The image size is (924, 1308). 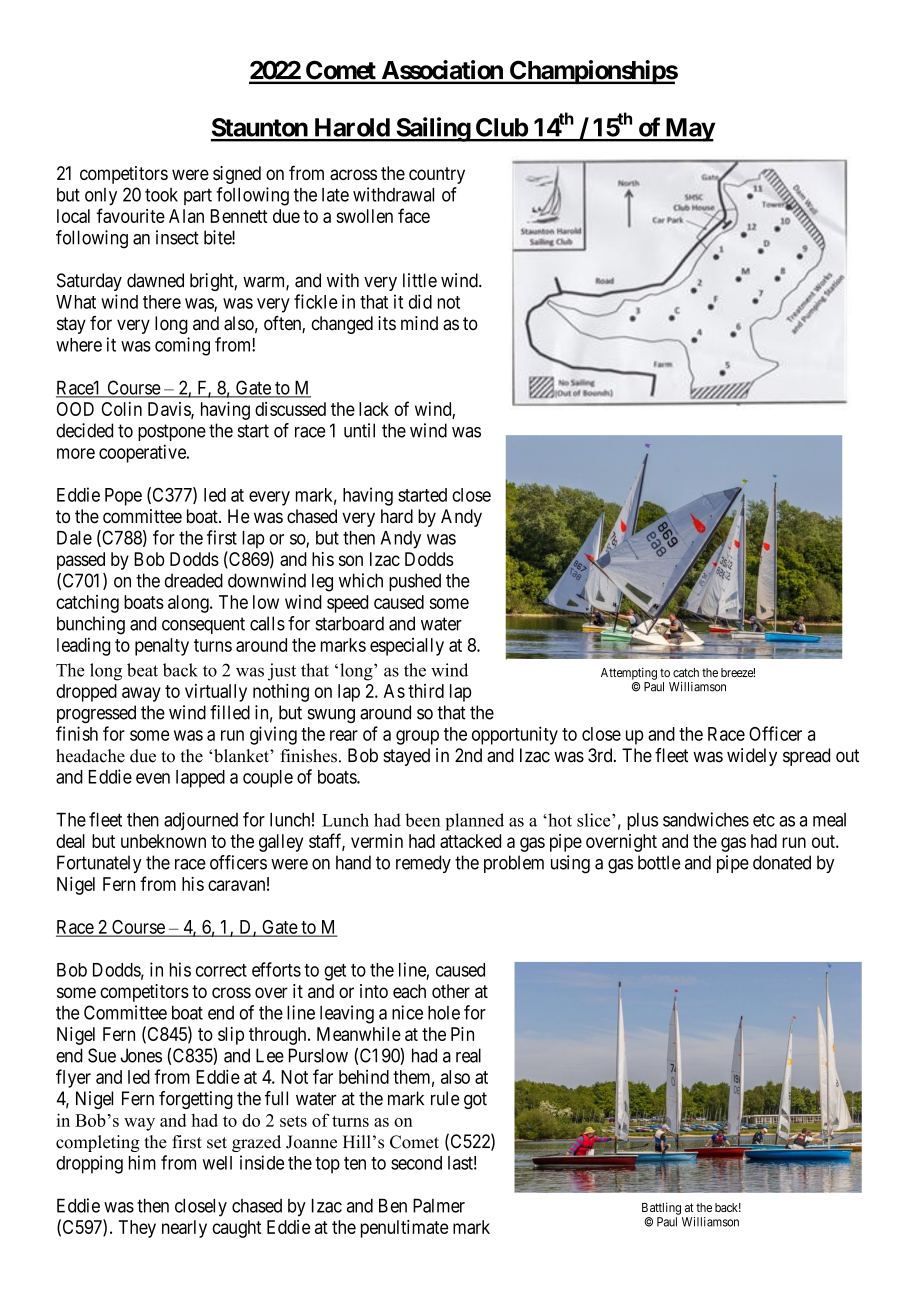 I want to click on third, so click(x=426, y=691).
